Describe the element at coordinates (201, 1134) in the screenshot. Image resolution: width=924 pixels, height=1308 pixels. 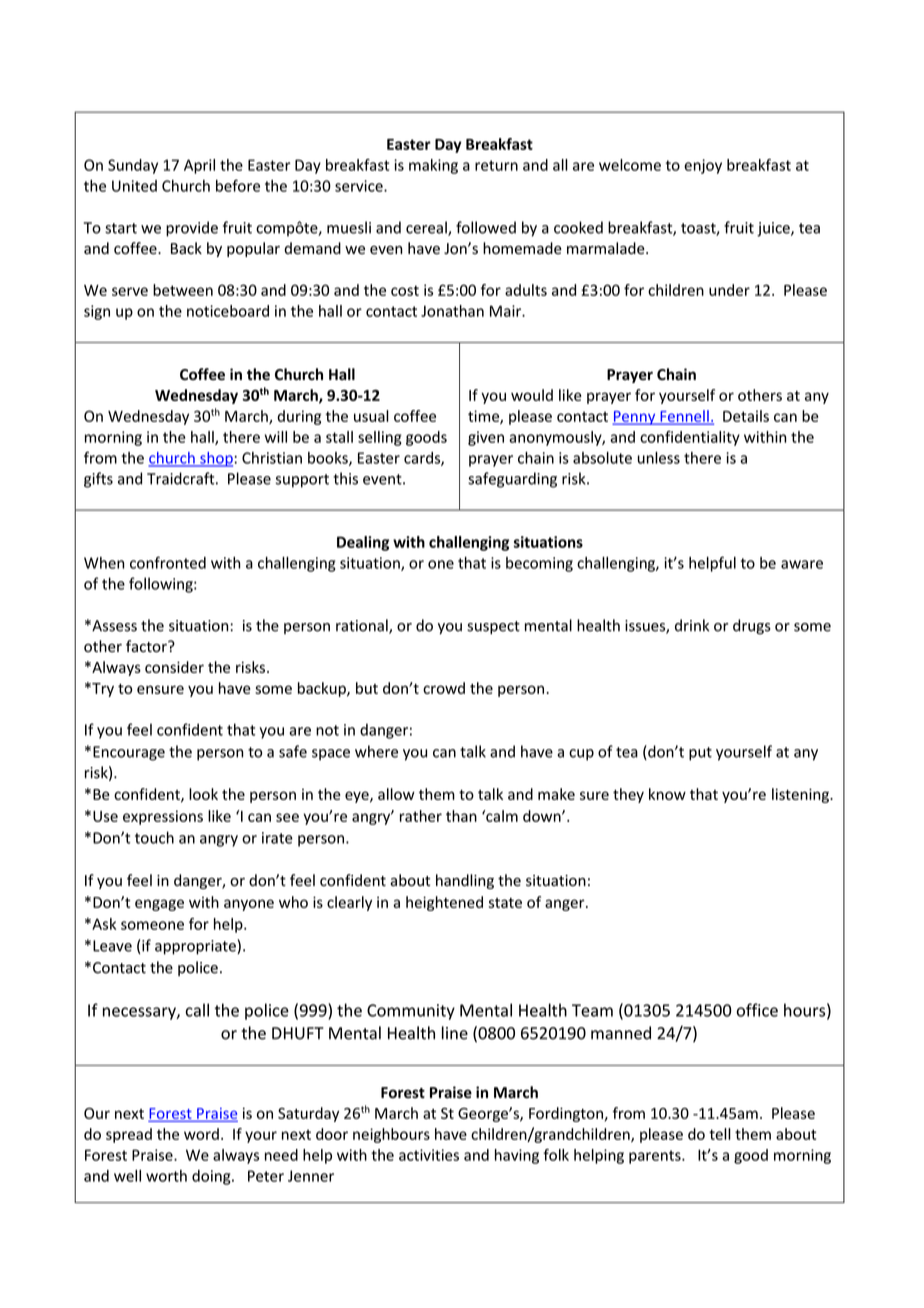
I see `word` at that location.
